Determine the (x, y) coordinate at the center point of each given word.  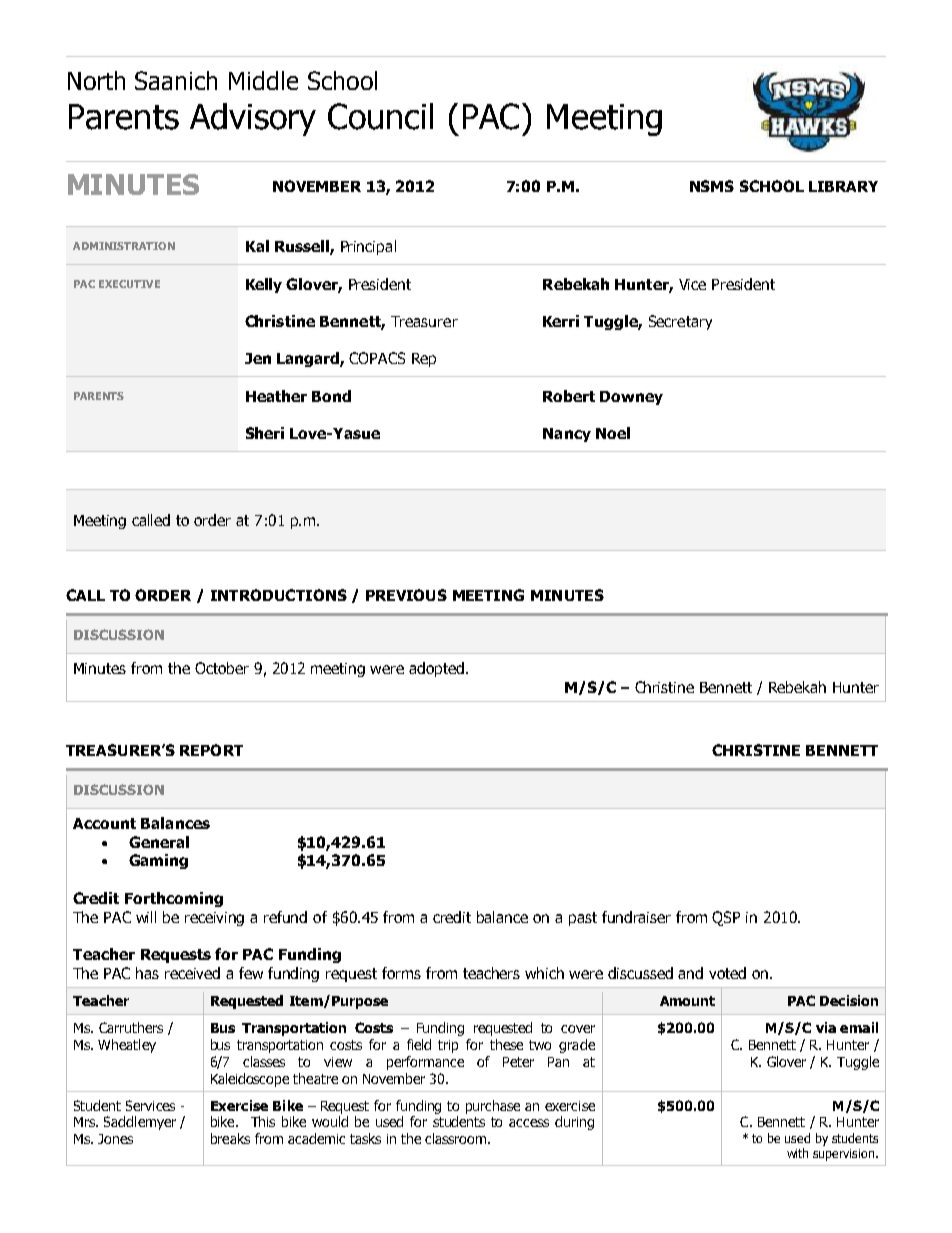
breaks (230, 1138)
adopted (438, 669)
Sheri (265, 433)
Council (380, 116)
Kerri (561, 321)
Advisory (253, 119)
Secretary (680, 322)
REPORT (211, 750)
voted (727, 973)
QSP (726, 918)
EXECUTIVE (129, 284)
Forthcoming (174, 899)
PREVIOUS (406, 595)
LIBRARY (843, 186)
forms (401, 973)
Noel (613, 433)
